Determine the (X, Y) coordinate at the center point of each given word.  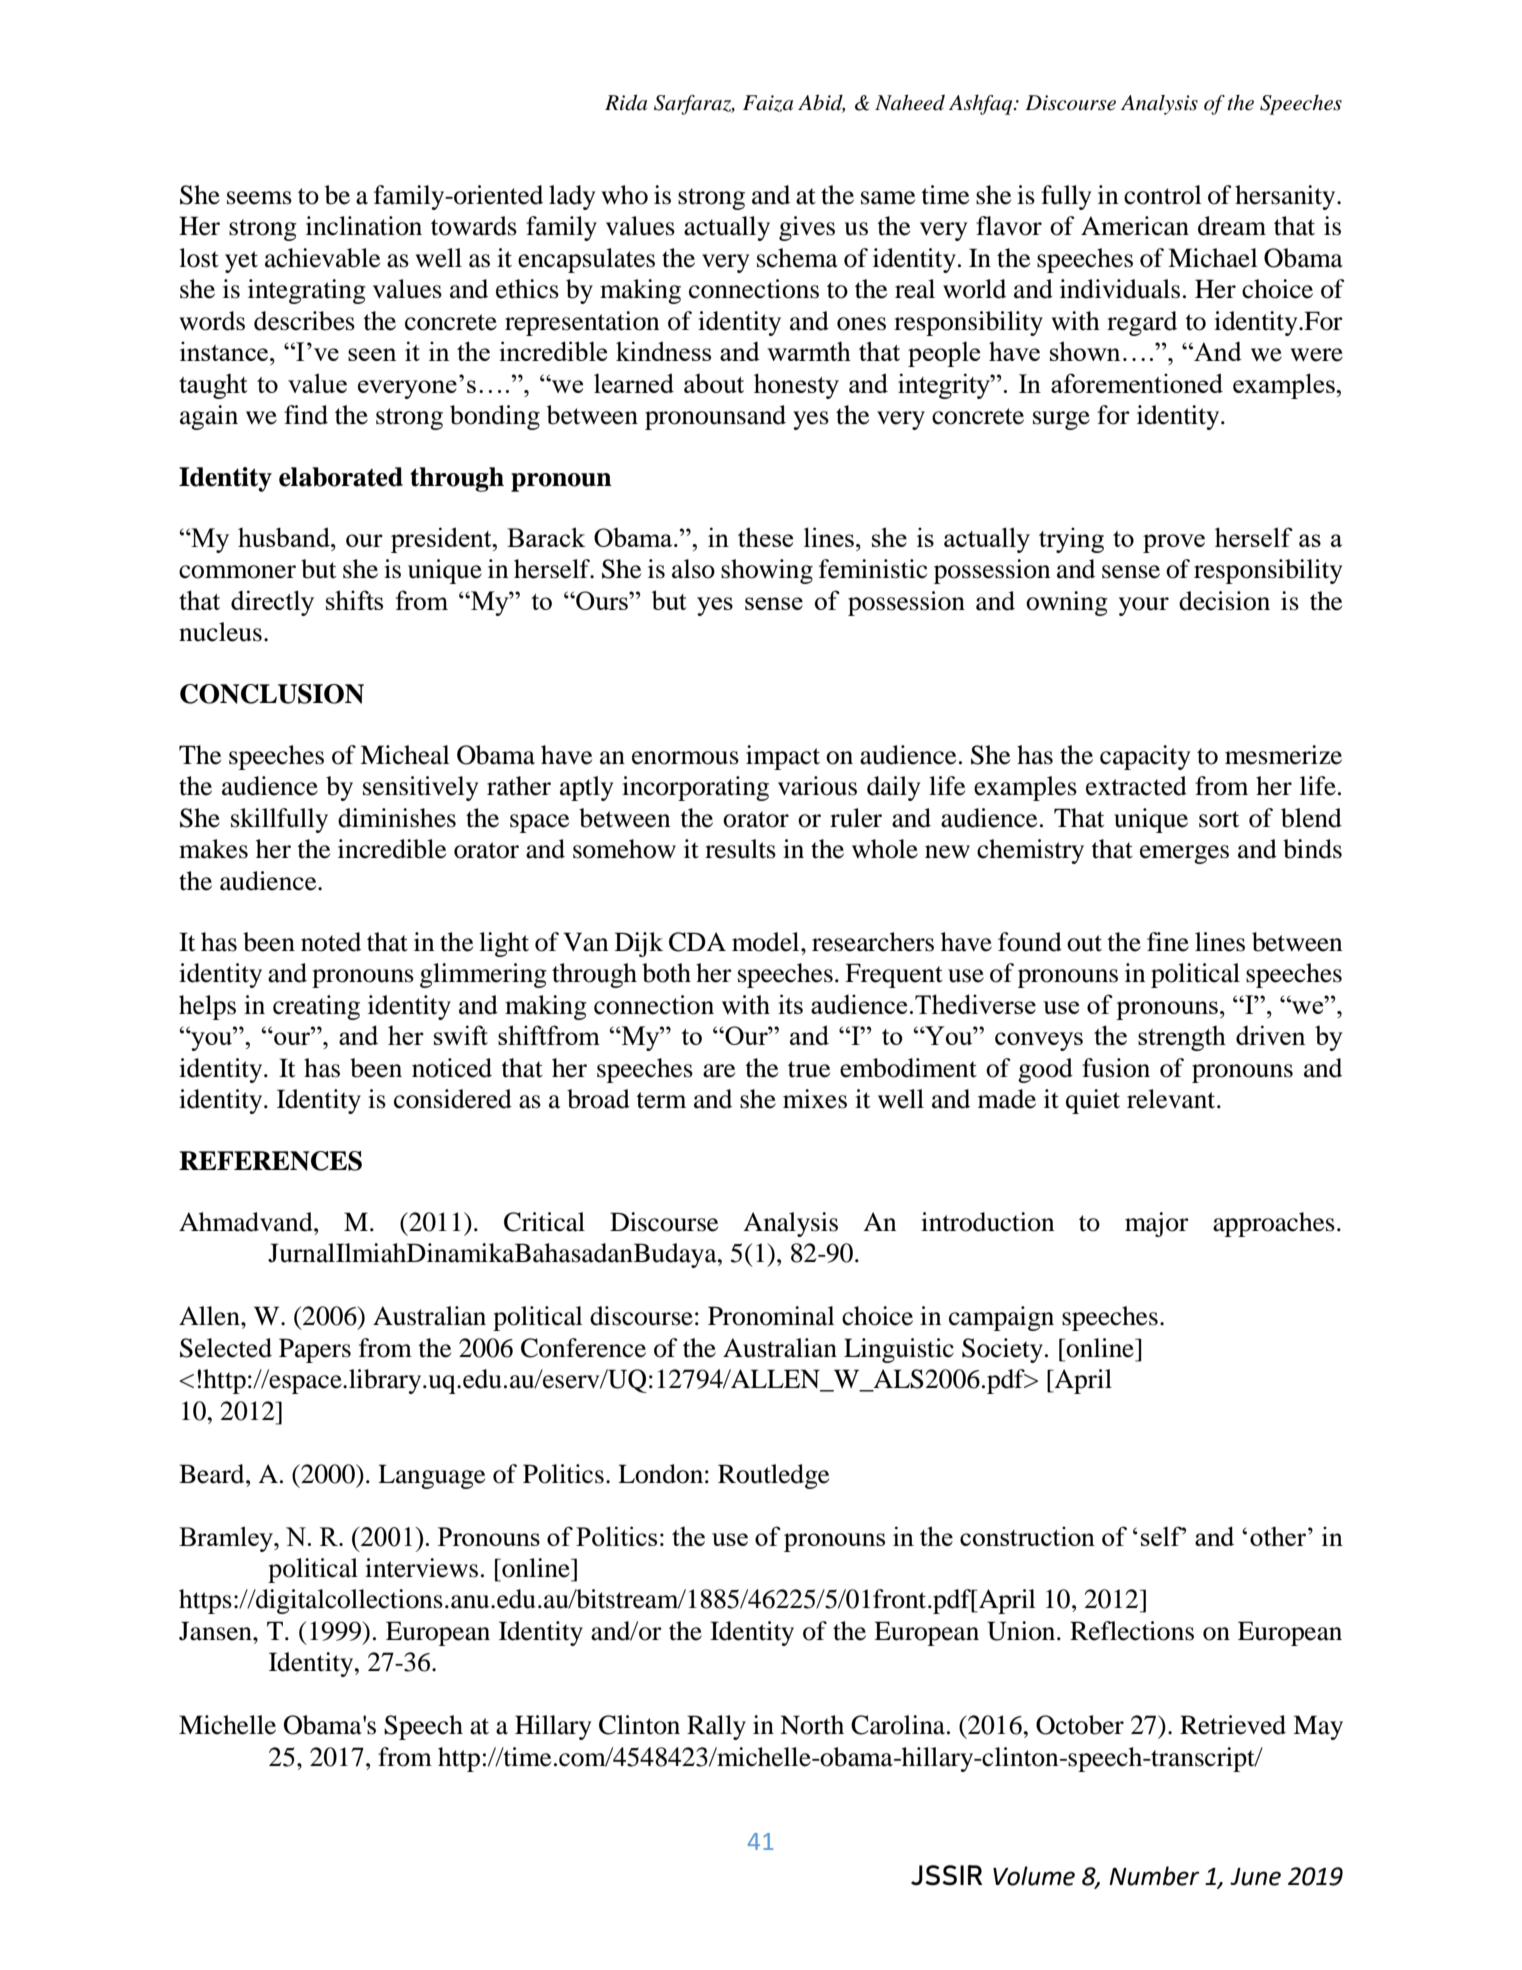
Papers (315, 1350)
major (1157, 1224)
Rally (716, 1727)
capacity (1145, 757)
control (1163, 195)
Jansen (216, 1631)
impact (783, 757)
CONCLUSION (272, 694)
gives (807, 228)
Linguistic (899, 1350)
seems (259, 198)
